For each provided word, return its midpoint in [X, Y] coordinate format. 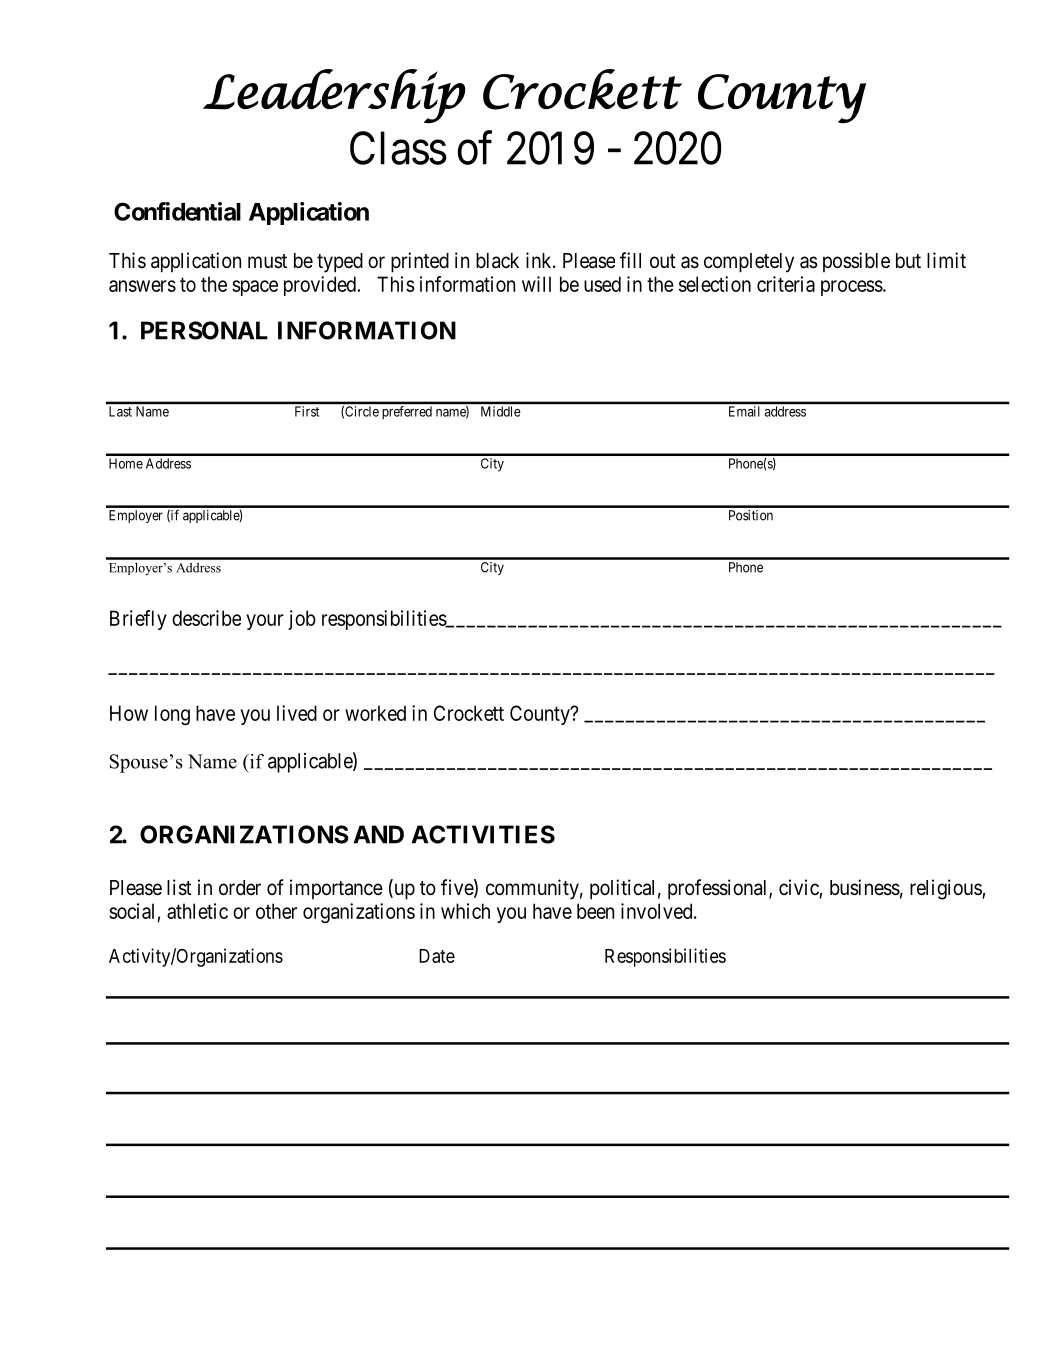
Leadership [334, 96]
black [497, 261]
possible [856, 262]
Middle [500, 411]
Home [126, 463]
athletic [197, 911]
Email [744, 411]
